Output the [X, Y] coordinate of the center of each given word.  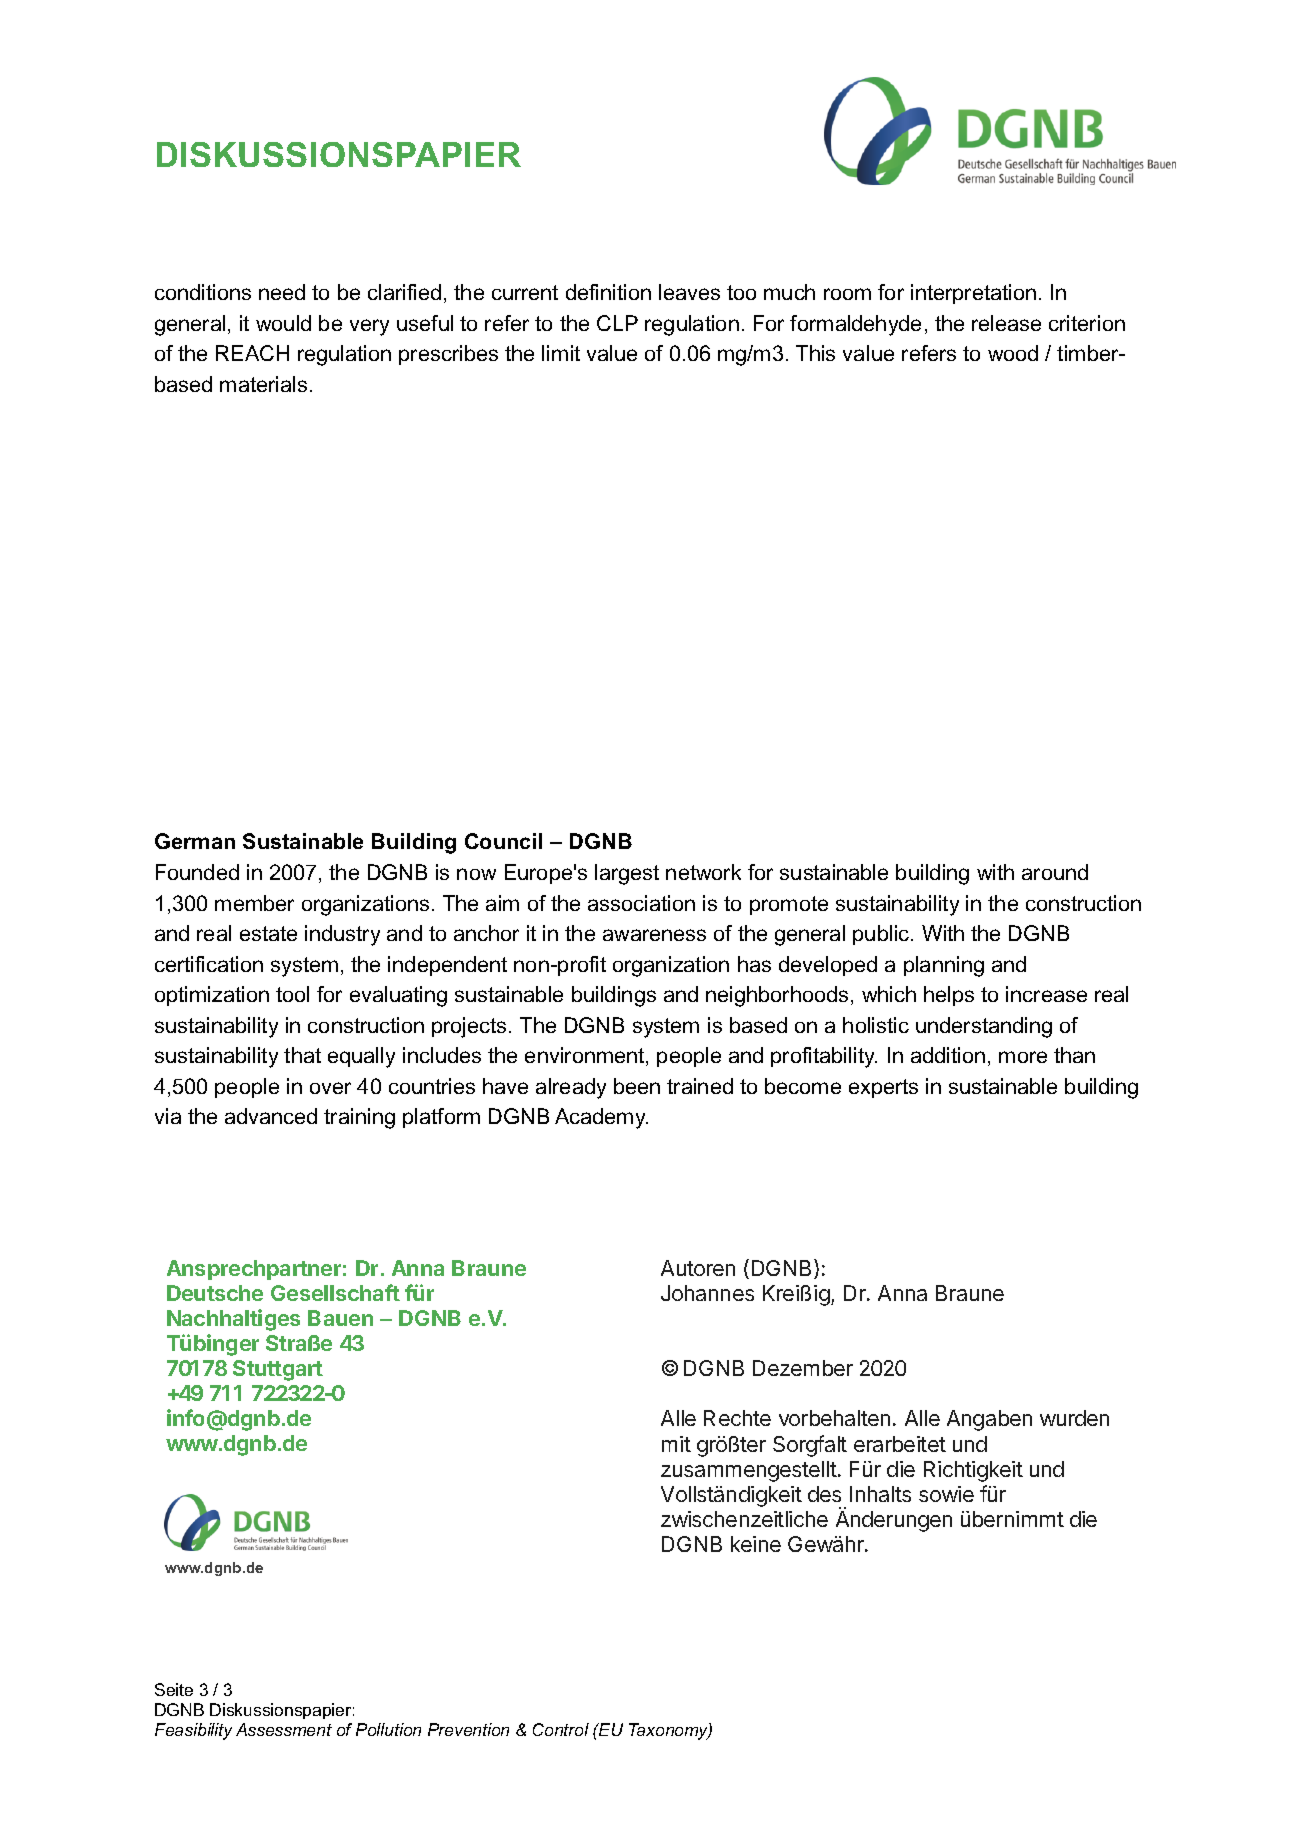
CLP [617, 323]
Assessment [284, 1729]
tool [292, 994]
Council [503, 841]
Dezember [803, 1368]
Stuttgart [278, 1370]
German [195, 841]
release [1006, 323]
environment [586, 1056]
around [1055, 872]
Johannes [707, 1293]
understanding [984, 1027]
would [283, 323]
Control [561, 1729]
